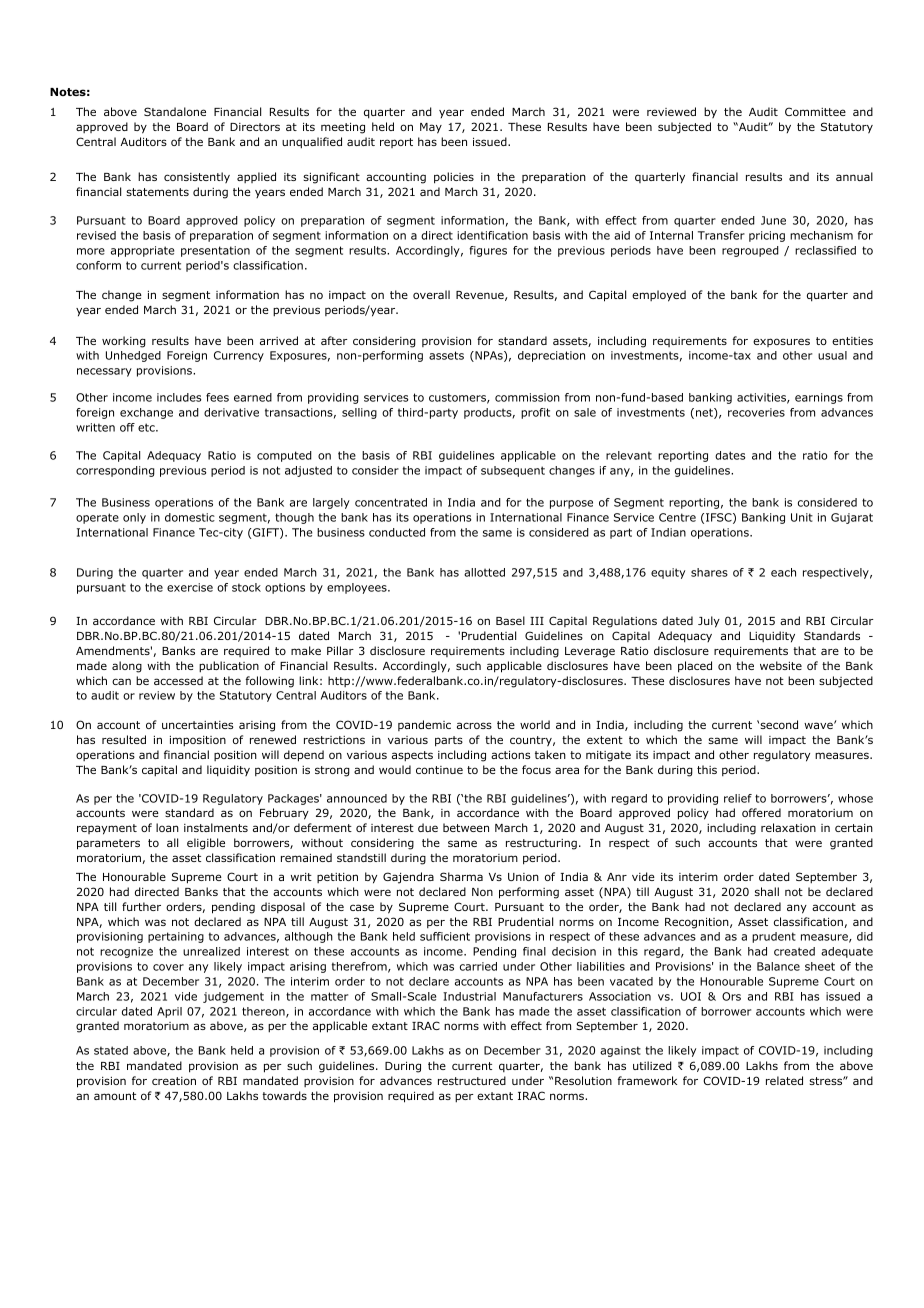 The width and height of the page is (924, 1308). I want to click on creation, so click(174, 1081).
